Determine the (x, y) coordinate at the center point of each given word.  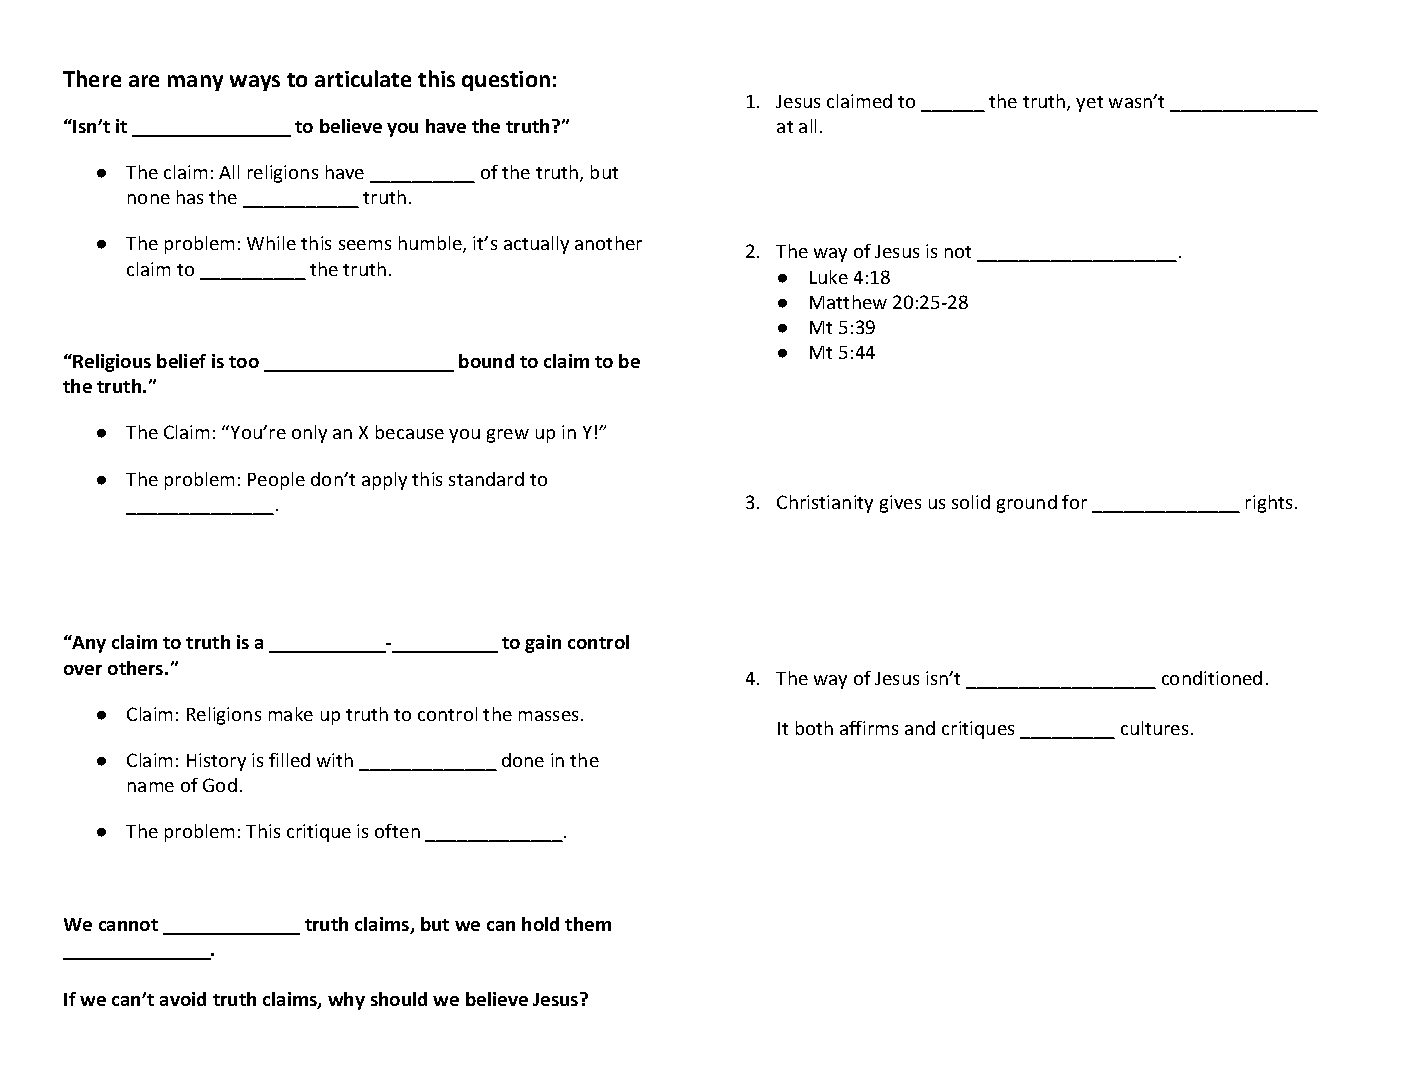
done (523, 760)
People (276, 481)
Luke (829, 277)
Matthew (848, 302)
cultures (1154, 728)
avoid (183, 999)
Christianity (825, 504)
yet (1089, 104)
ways (255, 83)
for (1074, 502)
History (216, 762)
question (506, 81)
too (244, 362)
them (588, 924)
